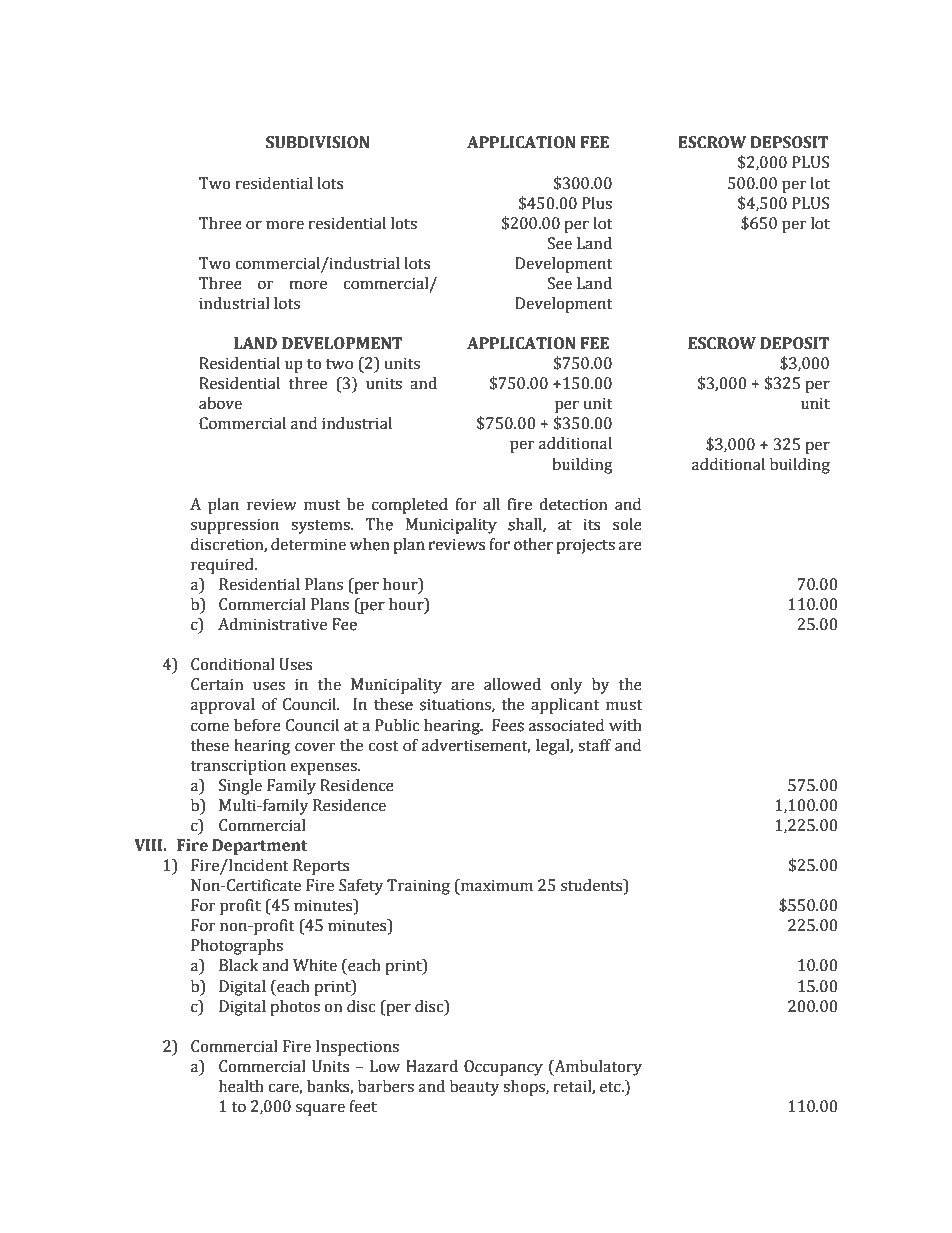  I want to click on with, so click(625, 725).
